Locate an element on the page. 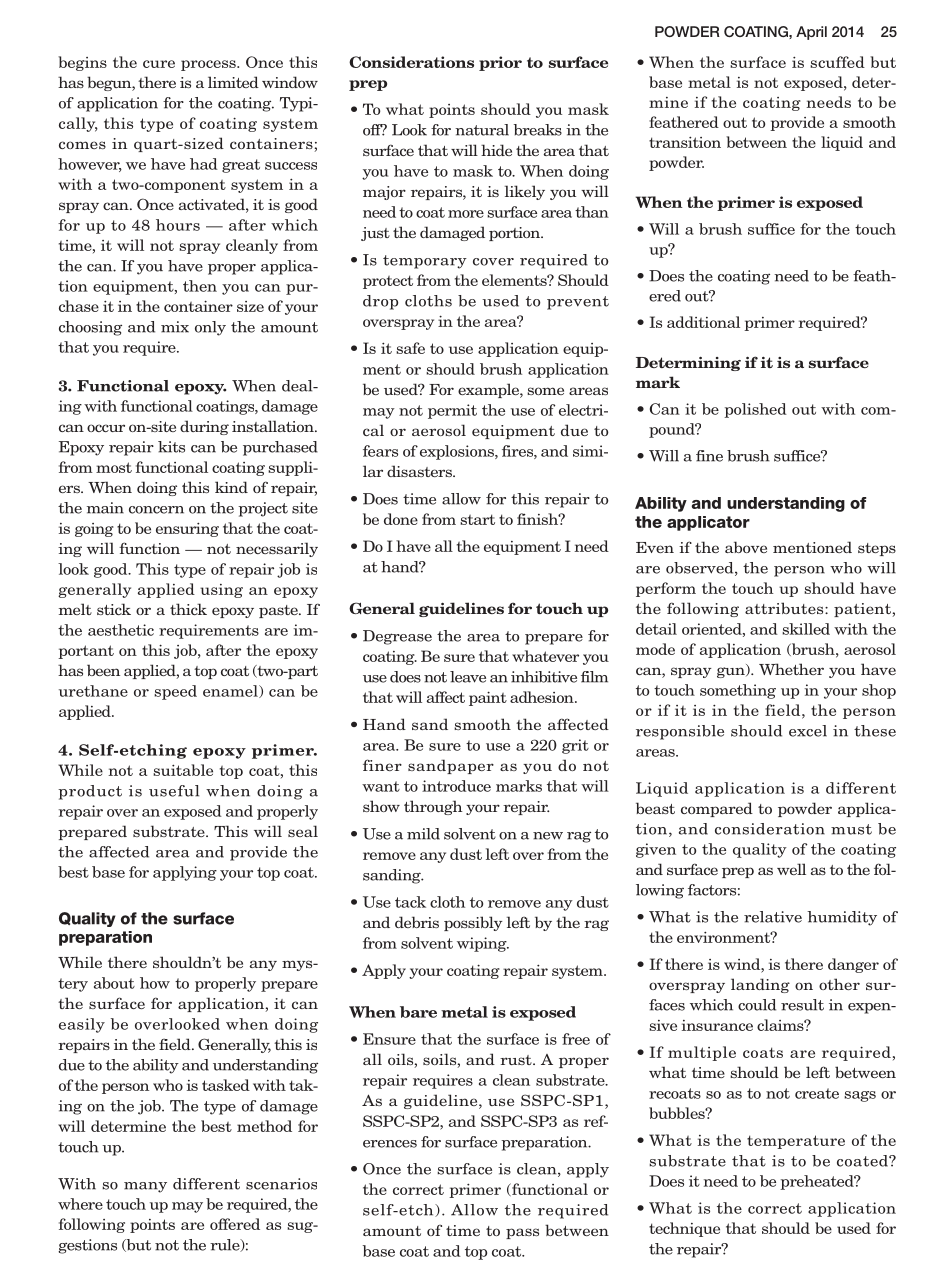  pass is located at coordinates (522, 1233).
